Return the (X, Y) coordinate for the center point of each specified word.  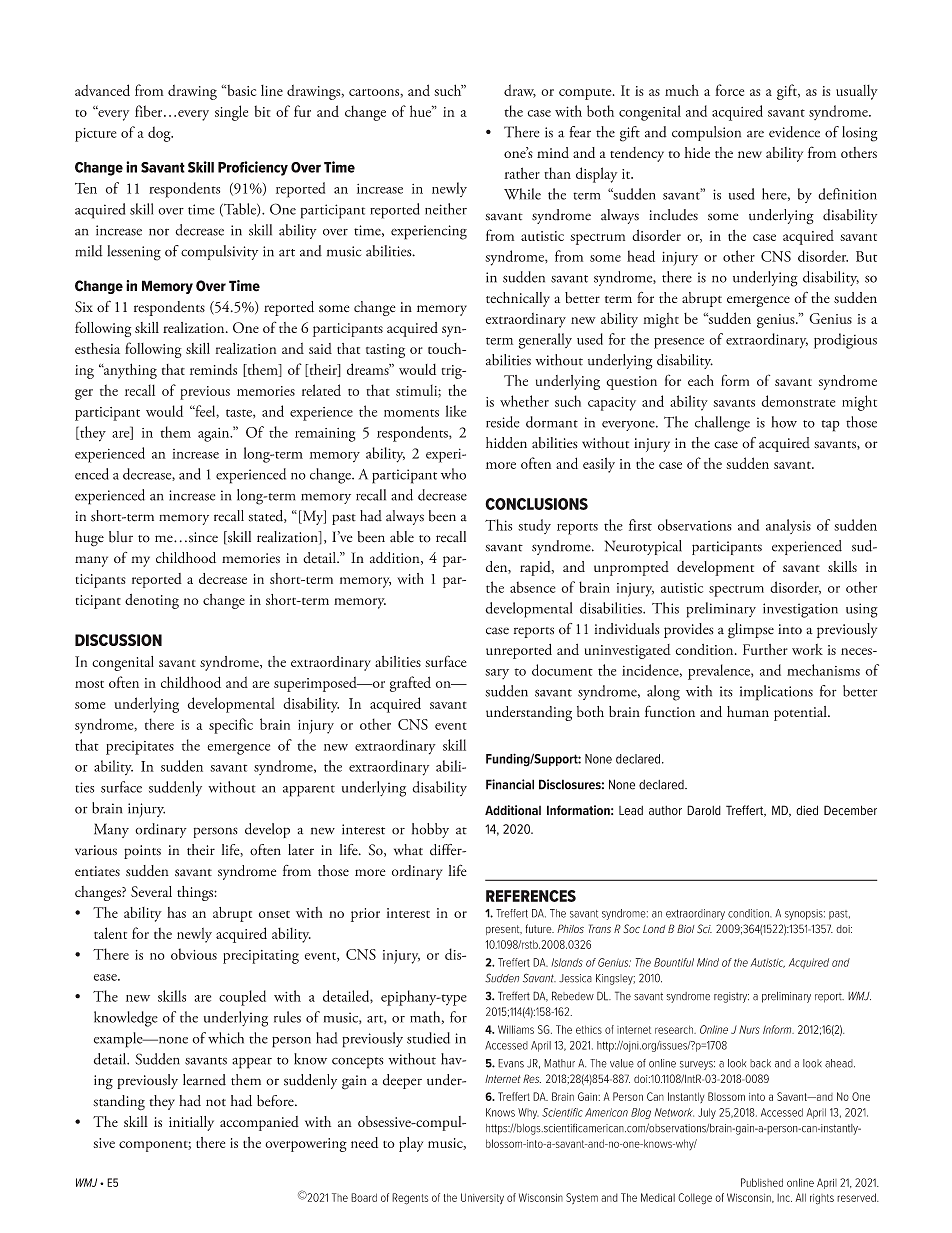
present (504, 930)
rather (522, 173)
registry (731, 997)
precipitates (140, 748)
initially (191, 1123)
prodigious (845, 341)
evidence (794, 132)
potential (801, 713)
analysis (788, 526)
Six (84, 307)
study (534, 526)
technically (518, 299)
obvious (194, 954)
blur (121, 537)
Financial (510, 784)
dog (160, 134)
